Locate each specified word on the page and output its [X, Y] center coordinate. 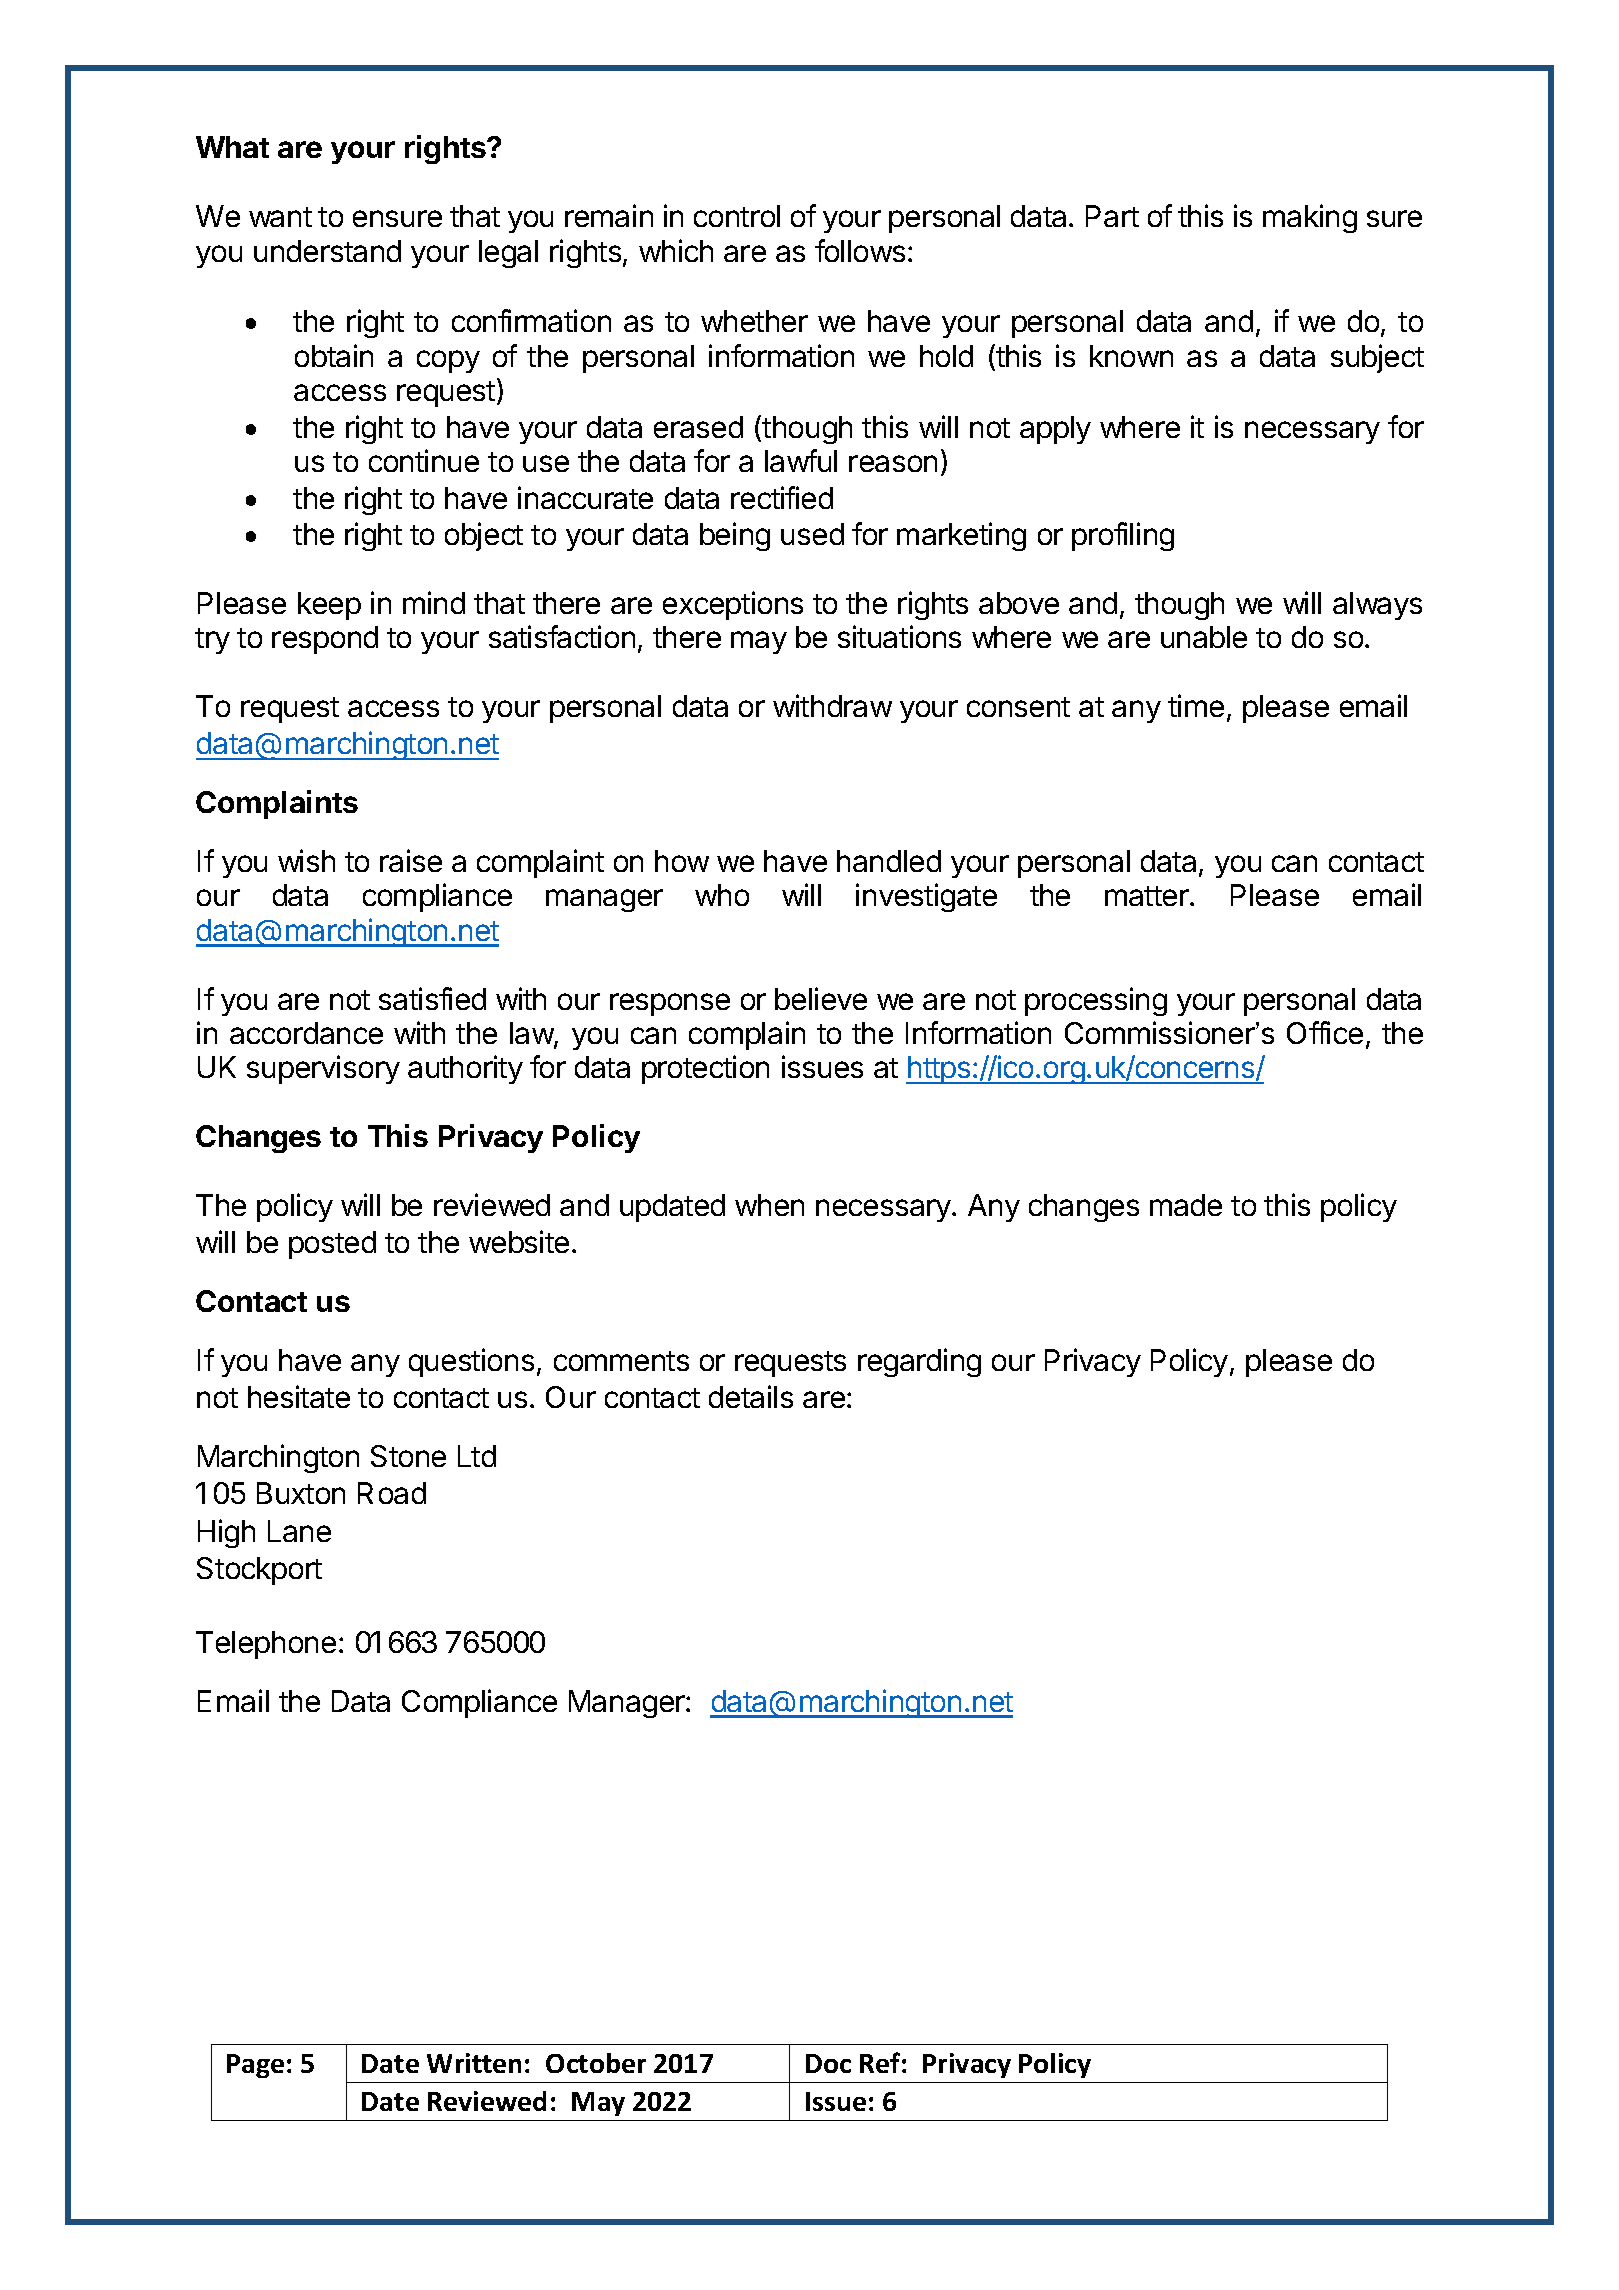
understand [327, 251]
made [1186, 1205]
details [751, 1396]
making [1310, 218]
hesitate [299, 1396]
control [737, 216]
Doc [828, 2063]
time [1196, 705]
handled [889, 861]
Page [255, 2066]
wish [306, 860]
